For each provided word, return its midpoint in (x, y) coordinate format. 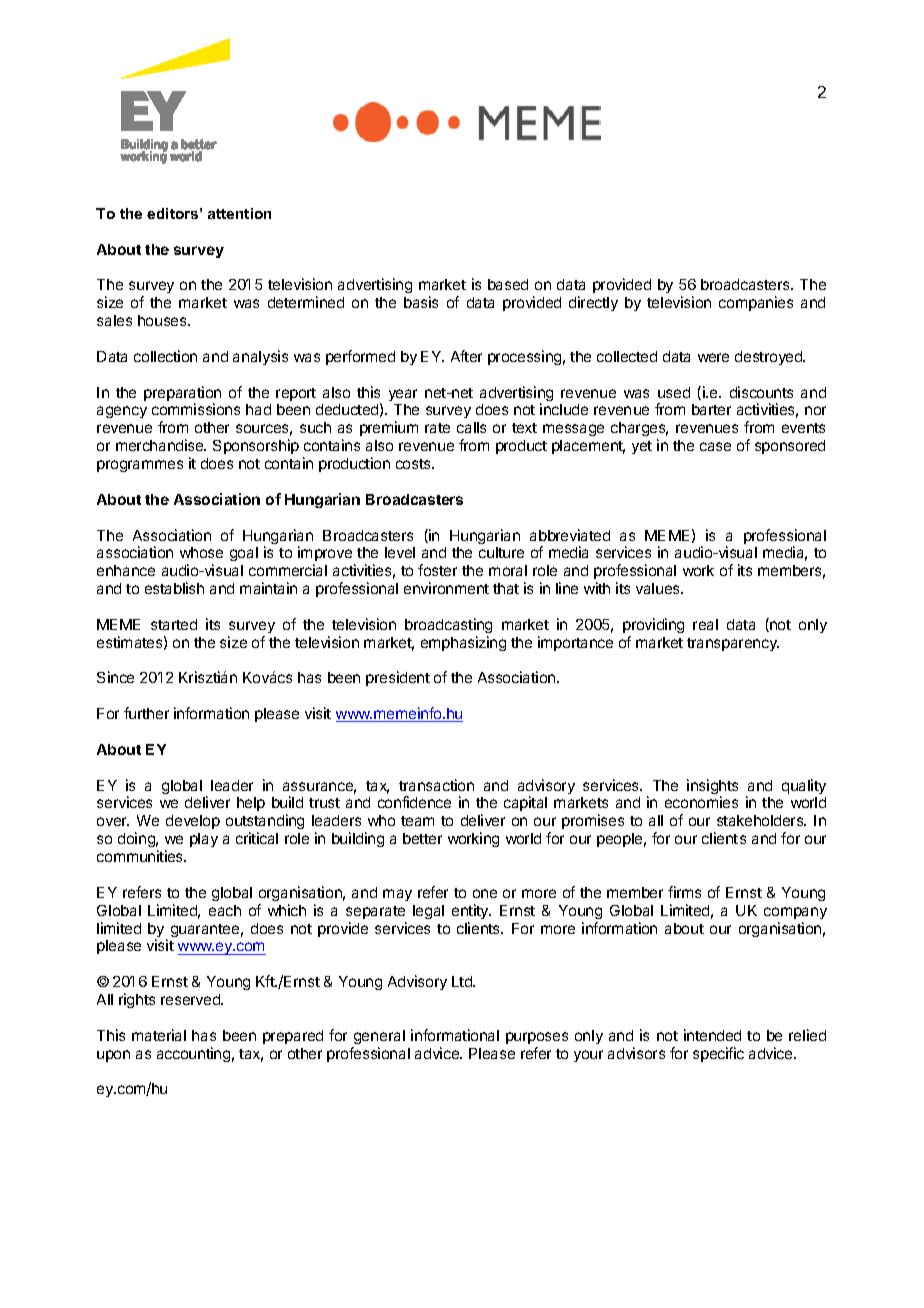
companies (756, 303)
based (508, 284)
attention (239, 213)
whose (201, 552)
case (715, 446)
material (159, 1035)
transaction (436, 785)
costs (414, 464)
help (251, 804)
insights (712, 788)
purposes (537, 1038)
